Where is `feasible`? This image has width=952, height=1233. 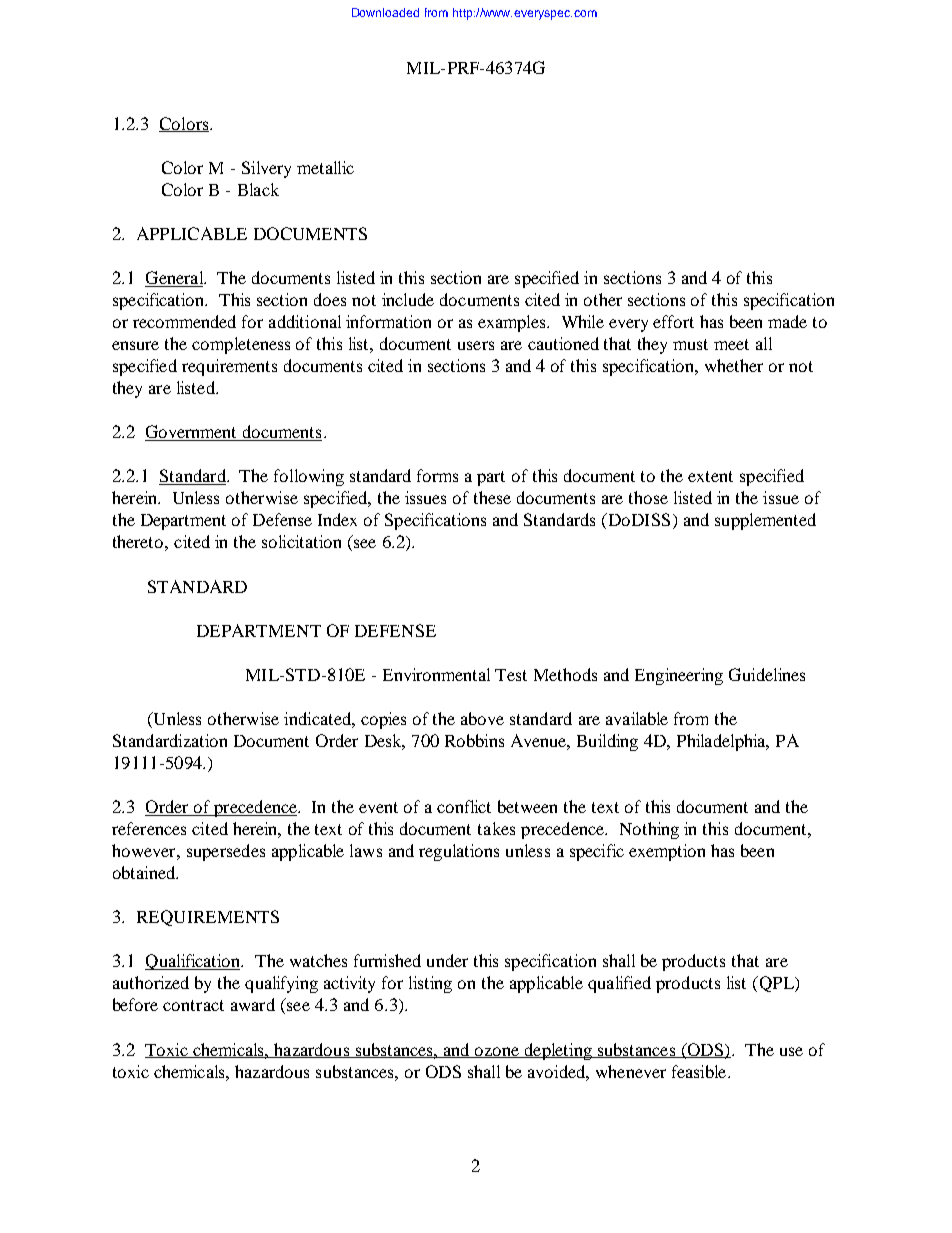
feasible is located at coordinates (700, 1071).
